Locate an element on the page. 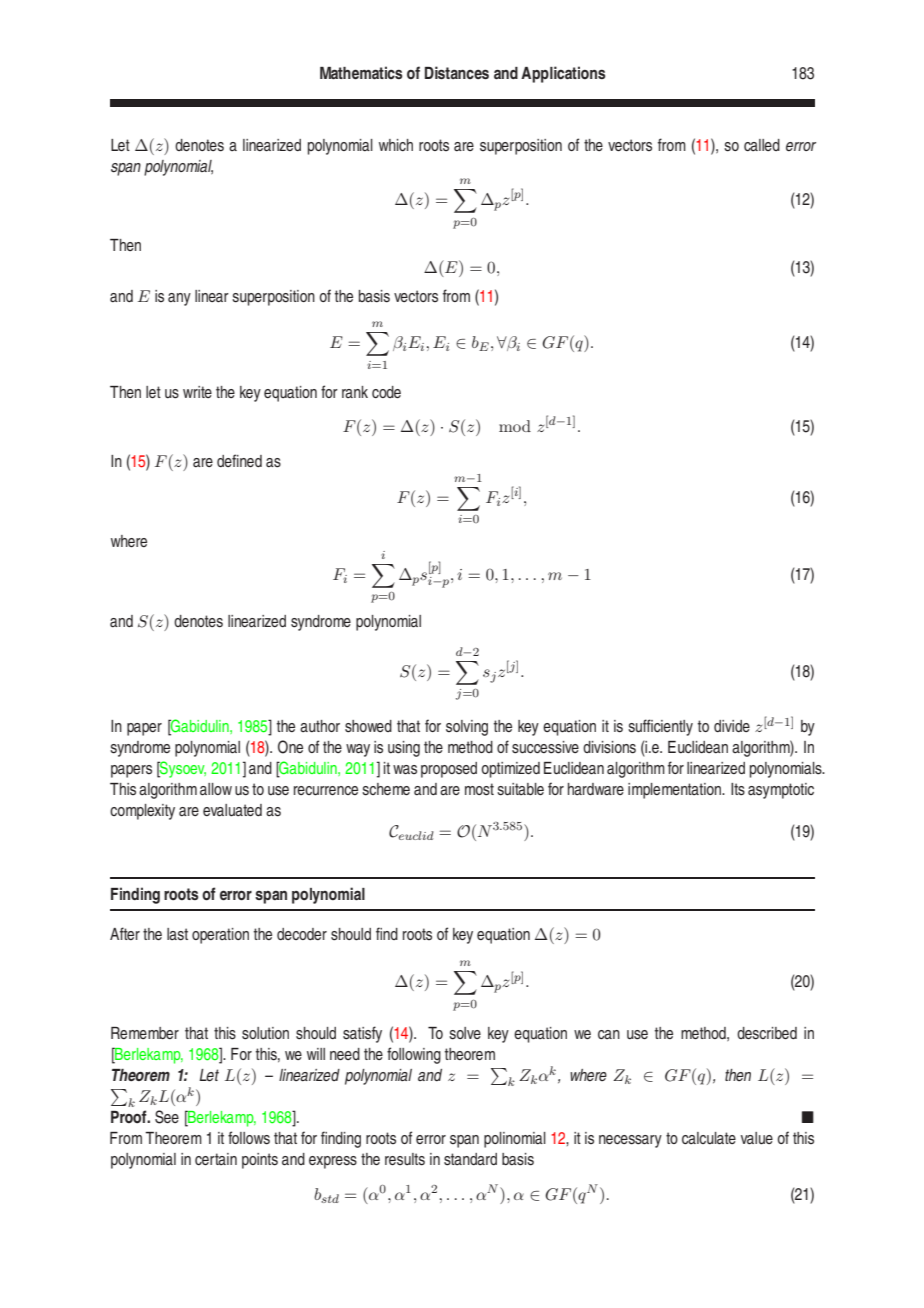  evaluated is located at coordinates (232, 810).
